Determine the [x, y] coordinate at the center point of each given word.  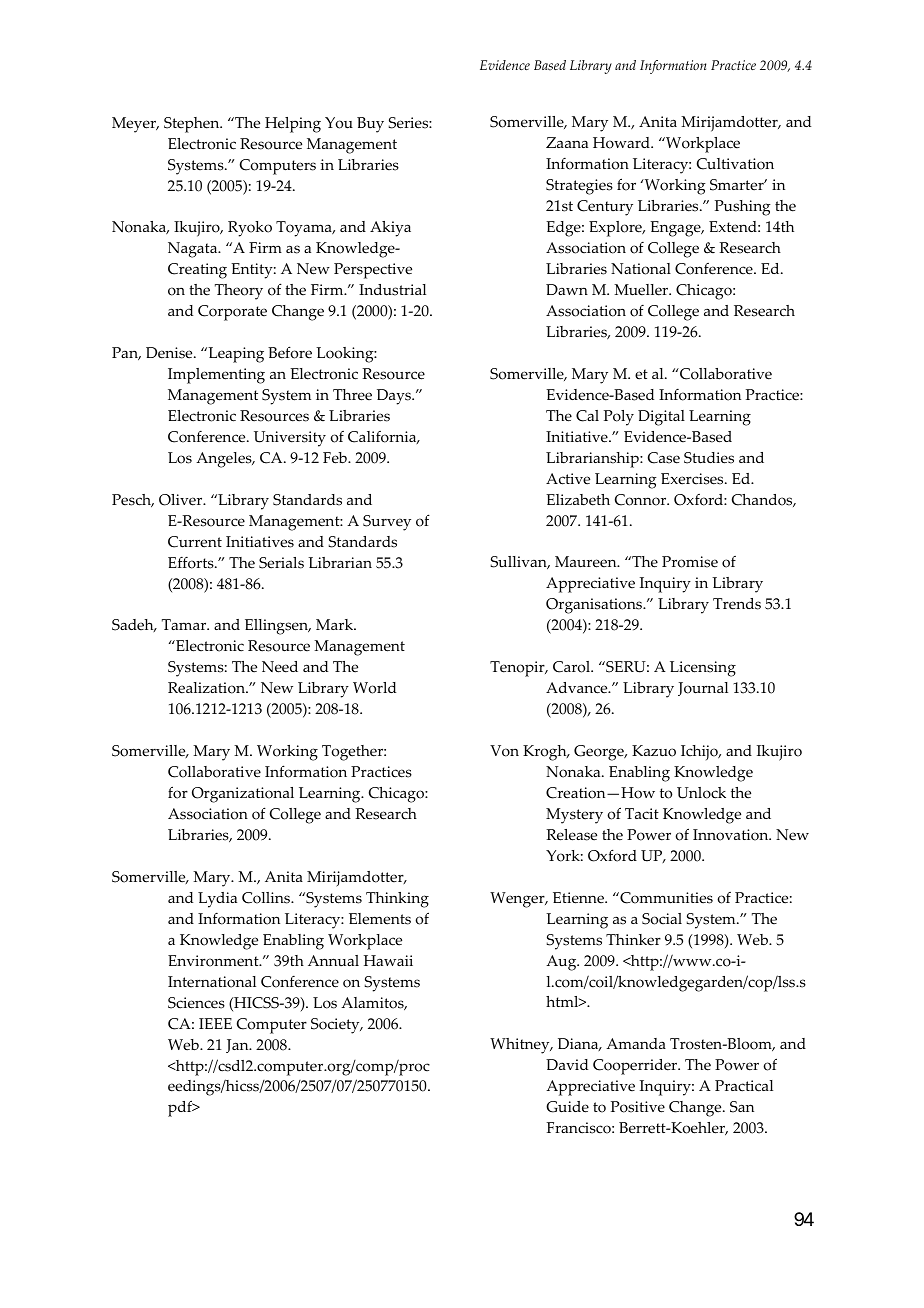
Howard [622, 143]
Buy [370, 125]
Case [664, 458]
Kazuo [654, 751]
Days [395, 397]
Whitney [521, 1046]
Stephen [193, 125]
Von [504, 751]
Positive [638, 1107]
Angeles [225, 460]
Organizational [243, 795]
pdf [181, 1108]
